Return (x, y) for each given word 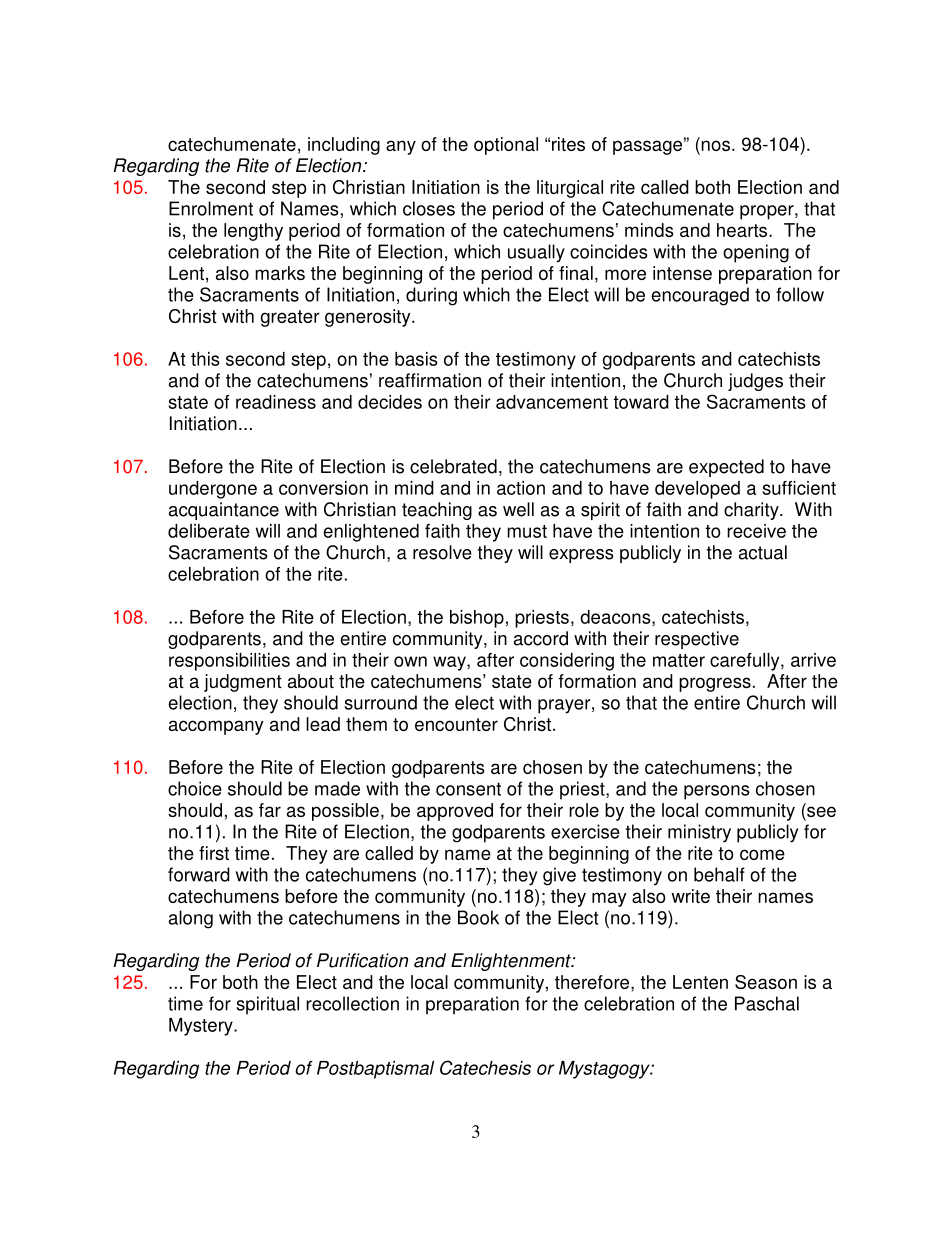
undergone (213, 490)
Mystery (202, 1027)
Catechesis (485, 1067)
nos (714, 146)
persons (717, 792)
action (521, 488)
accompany (216, 727)
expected (726, 468)
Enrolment (211, 208)
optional (506, 146)
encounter (456, 724)
